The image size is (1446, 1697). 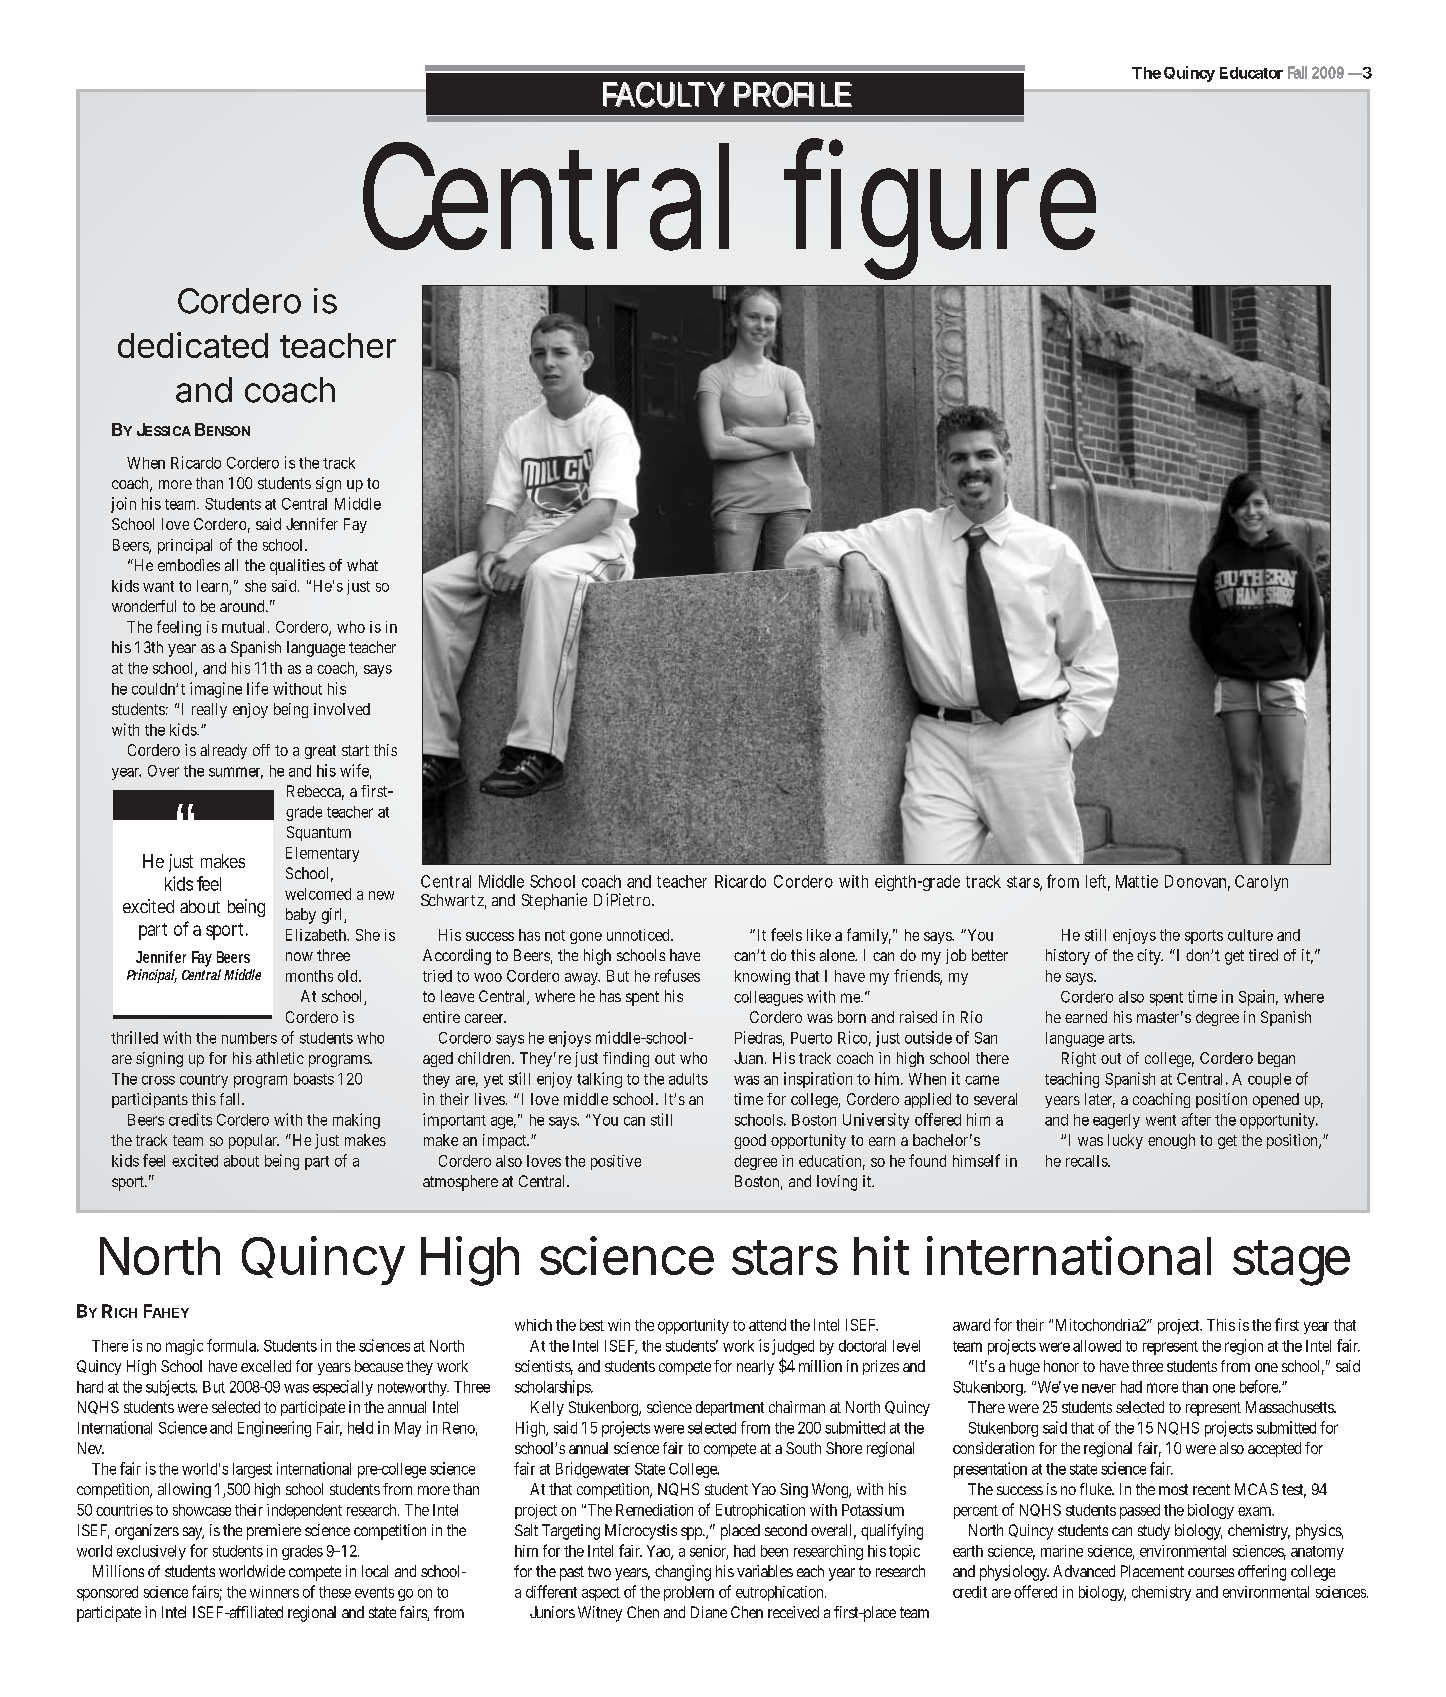 I want to click on winners, so click(x=274, y=1592).
